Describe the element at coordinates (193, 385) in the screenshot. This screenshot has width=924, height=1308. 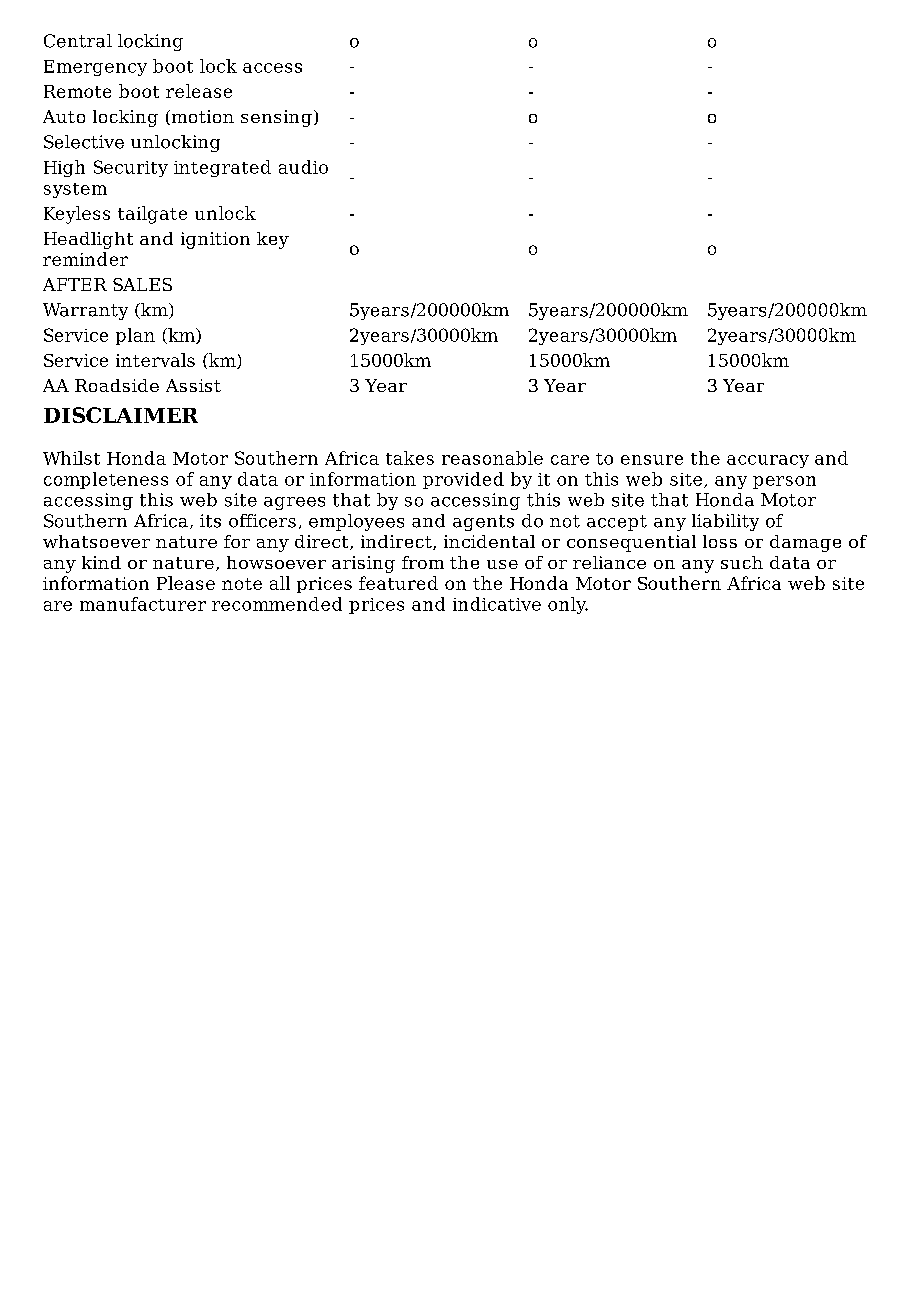
I see `Assist` at that location.
